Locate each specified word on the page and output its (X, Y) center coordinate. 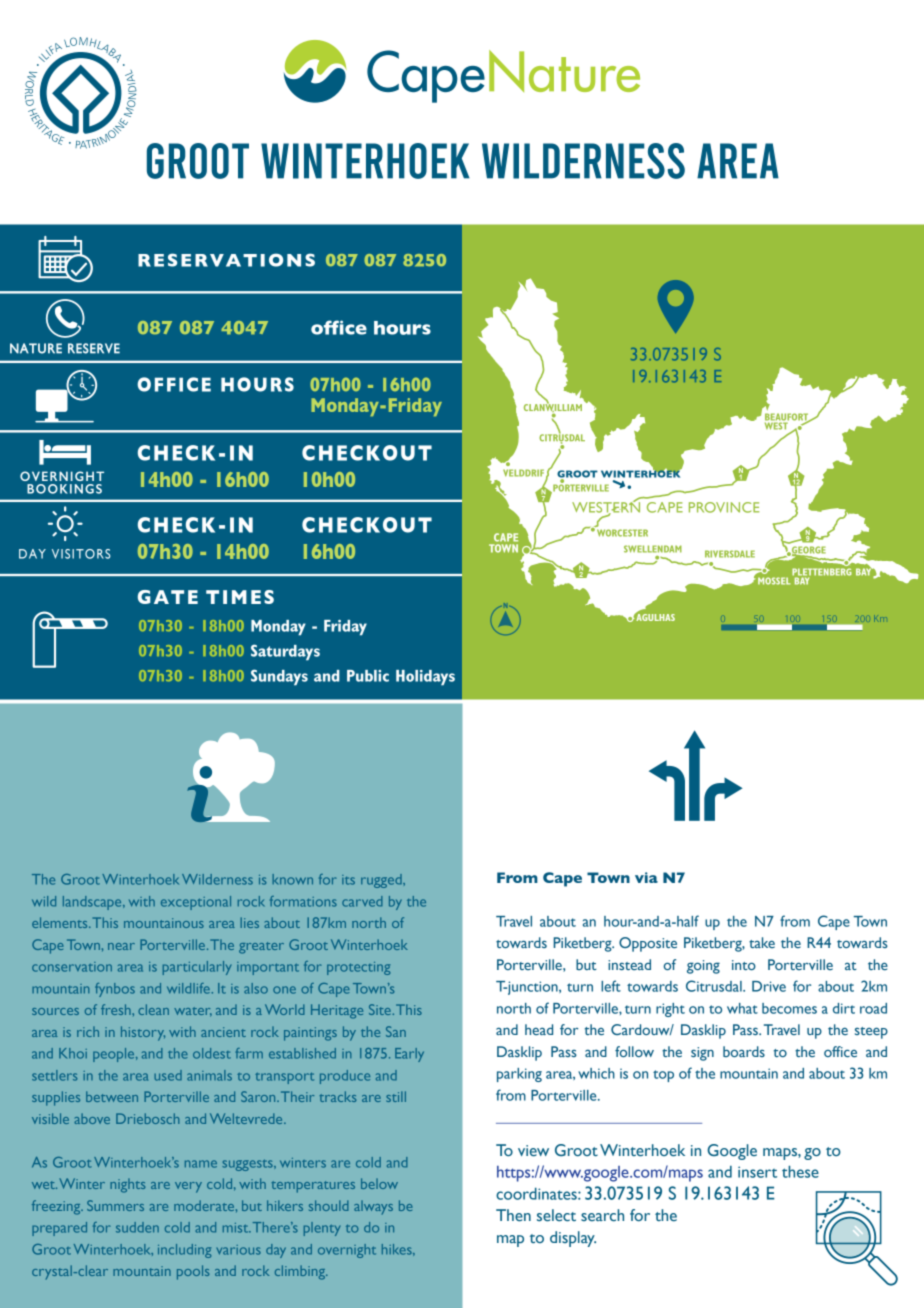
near (121, 946)
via (646, 877)
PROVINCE (724, 507)
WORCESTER (622, 533)
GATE (168, 597)
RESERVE (94, 348)
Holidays (425, 678)
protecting (358, 968)
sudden (137, 1227)
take (762, 942)
